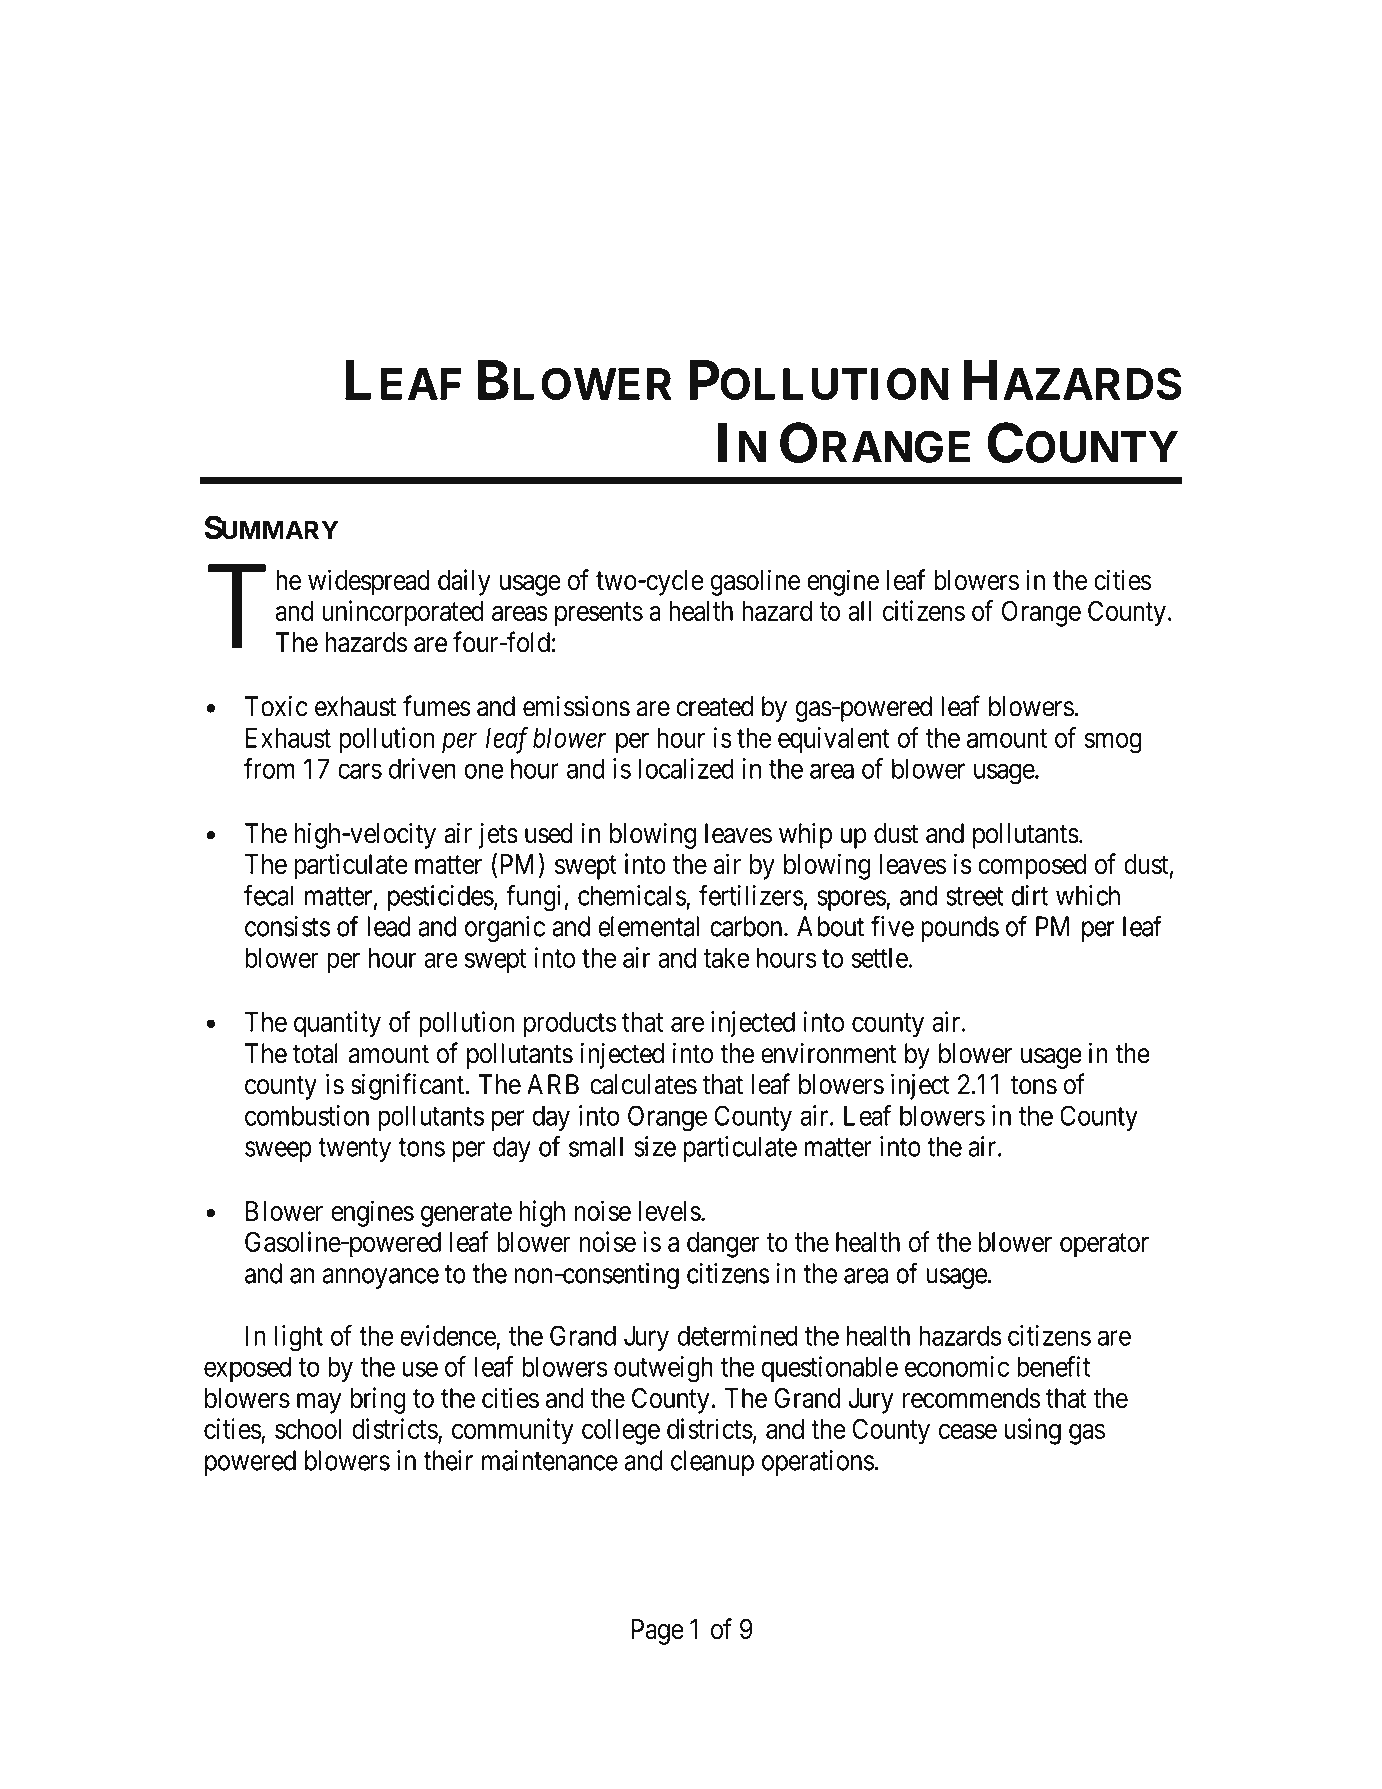 The height and width of the screenshot is (1789, 1382). What do you see at coordinates (1113, 743) in the screenshot?
I see `smog` at bounding box center [1113, 743].
